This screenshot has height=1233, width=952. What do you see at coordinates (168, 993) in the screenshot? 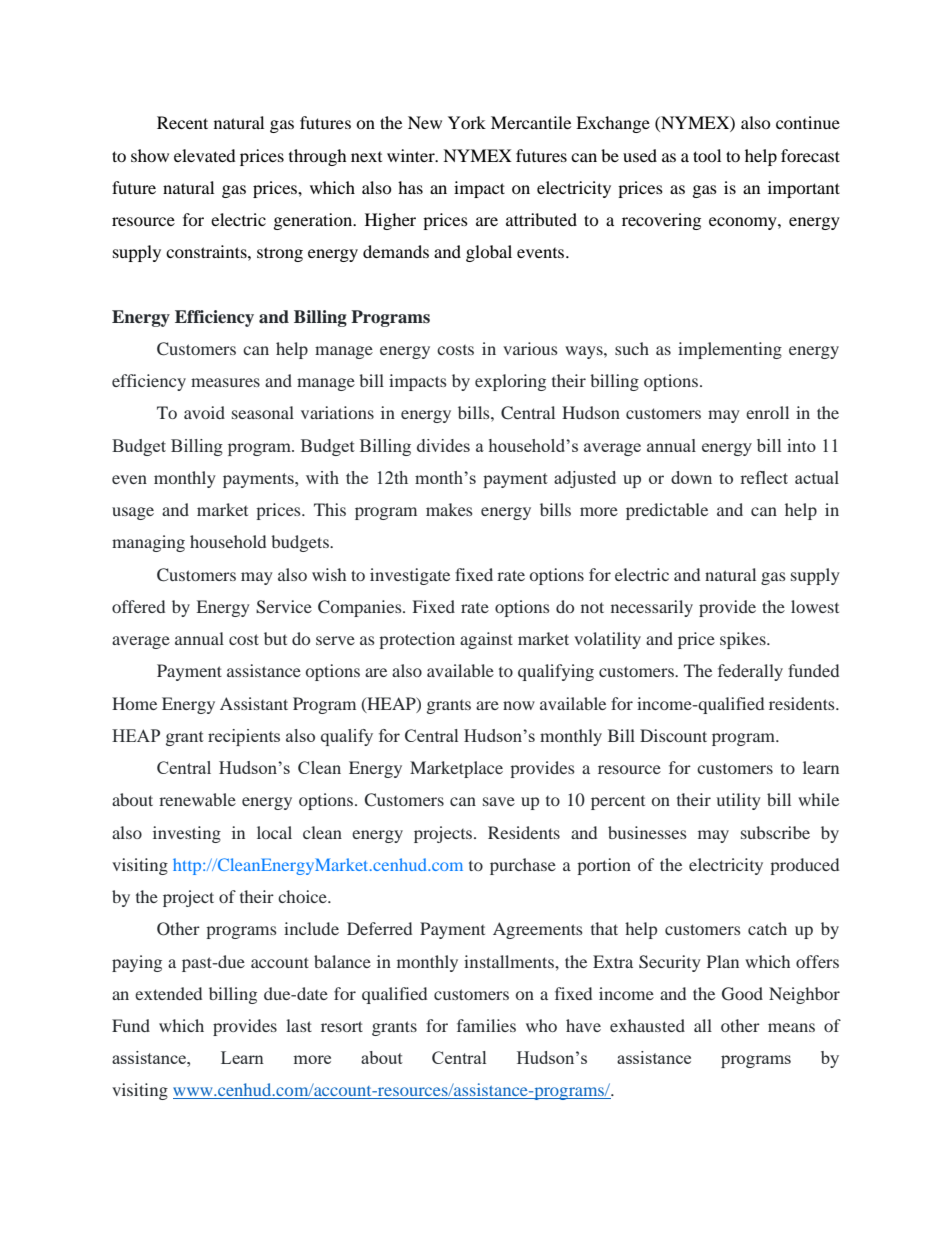
I see `extended` at bounding box center [168, 993].
